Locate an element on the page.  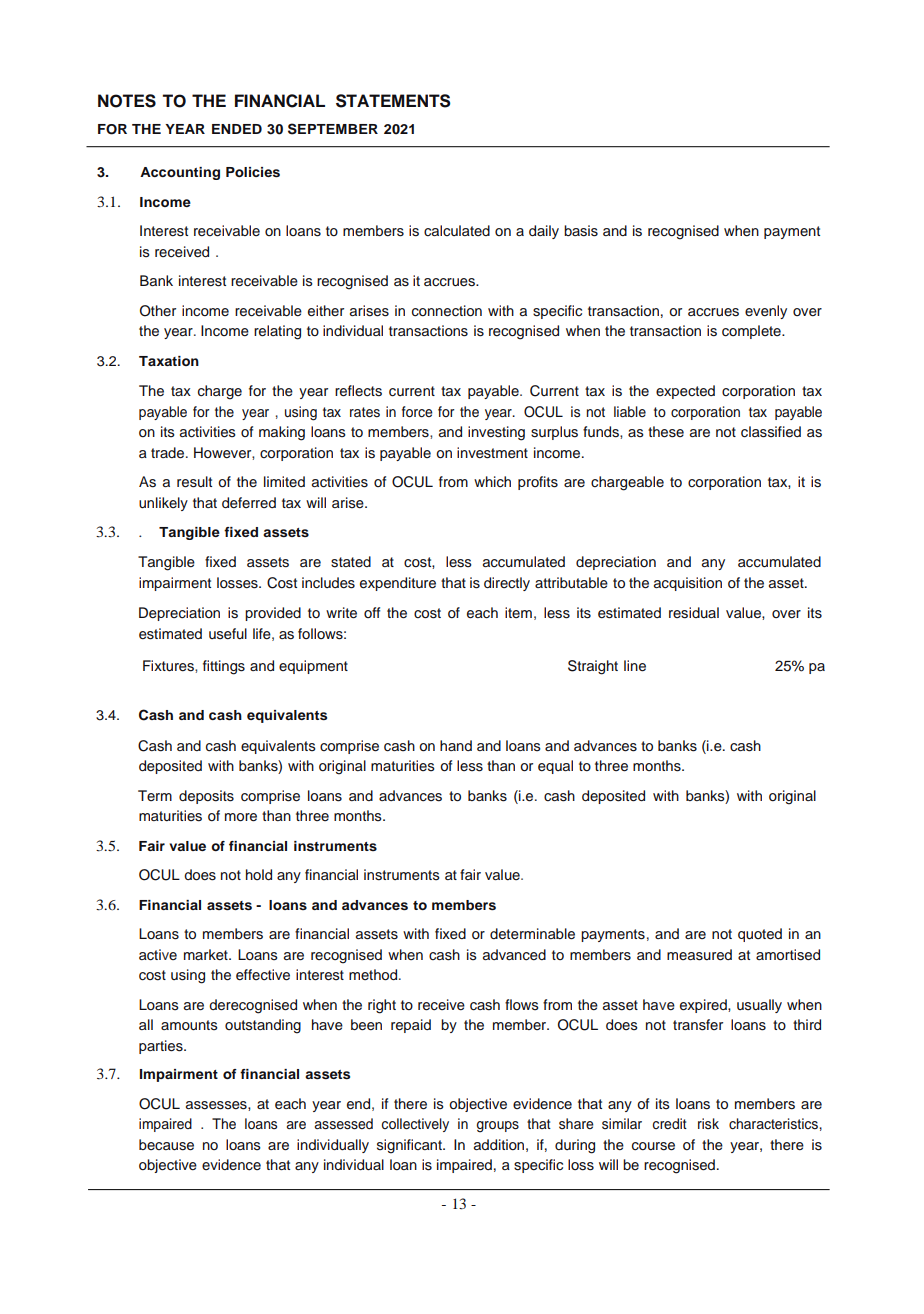
investment is located at coordinates (492, 453).
